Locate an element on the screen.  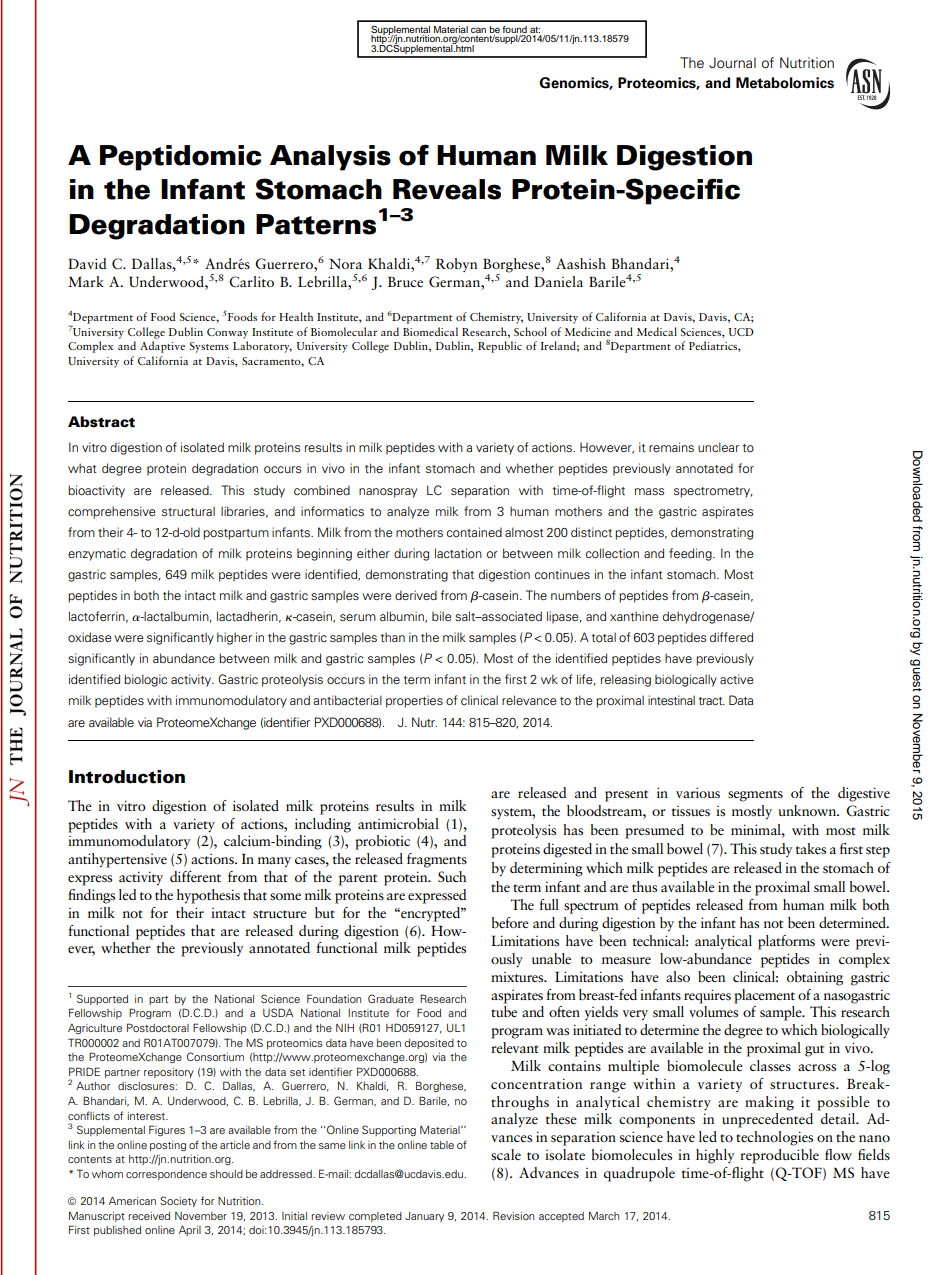
Society is located at coordinates (178, 1201).
